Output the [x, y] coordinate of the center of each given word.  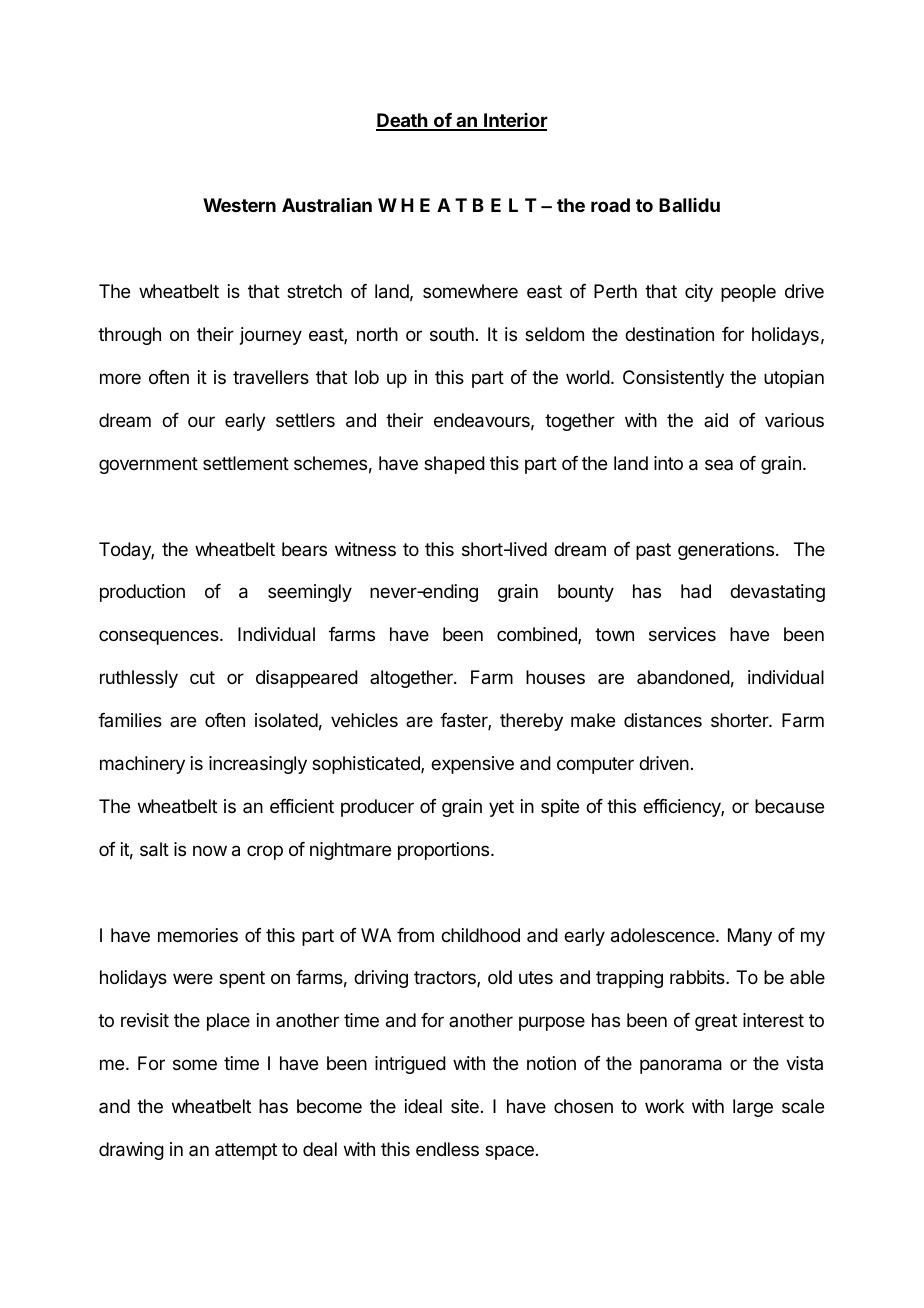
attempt [246, 1151]
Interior [515, 121]
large [753, 1108]
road [610, 205]
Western [239, 205]
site [465, 1106]
